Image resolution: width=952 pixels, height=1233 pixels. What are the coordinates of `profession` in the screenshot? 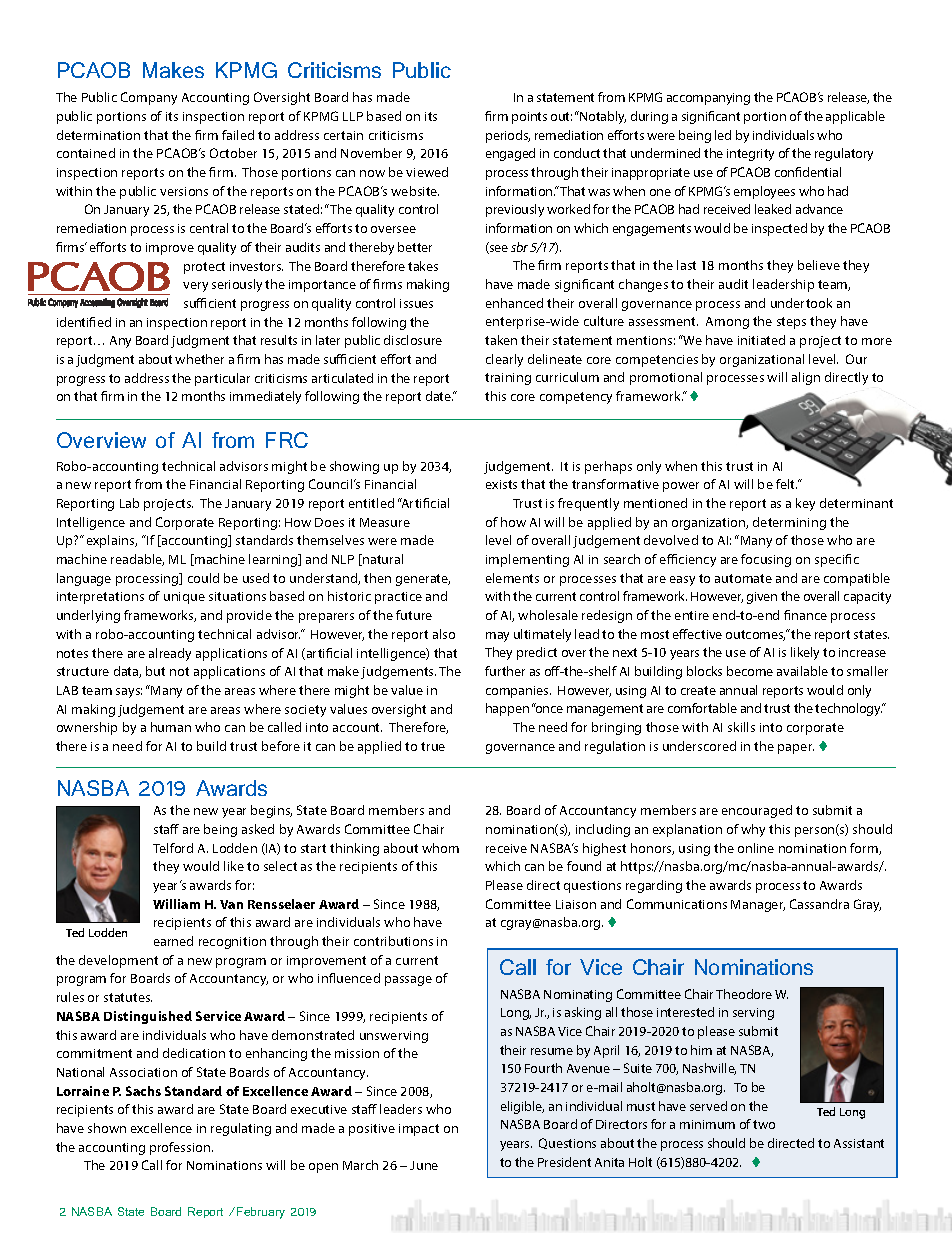 It's located at (181, 1148).
